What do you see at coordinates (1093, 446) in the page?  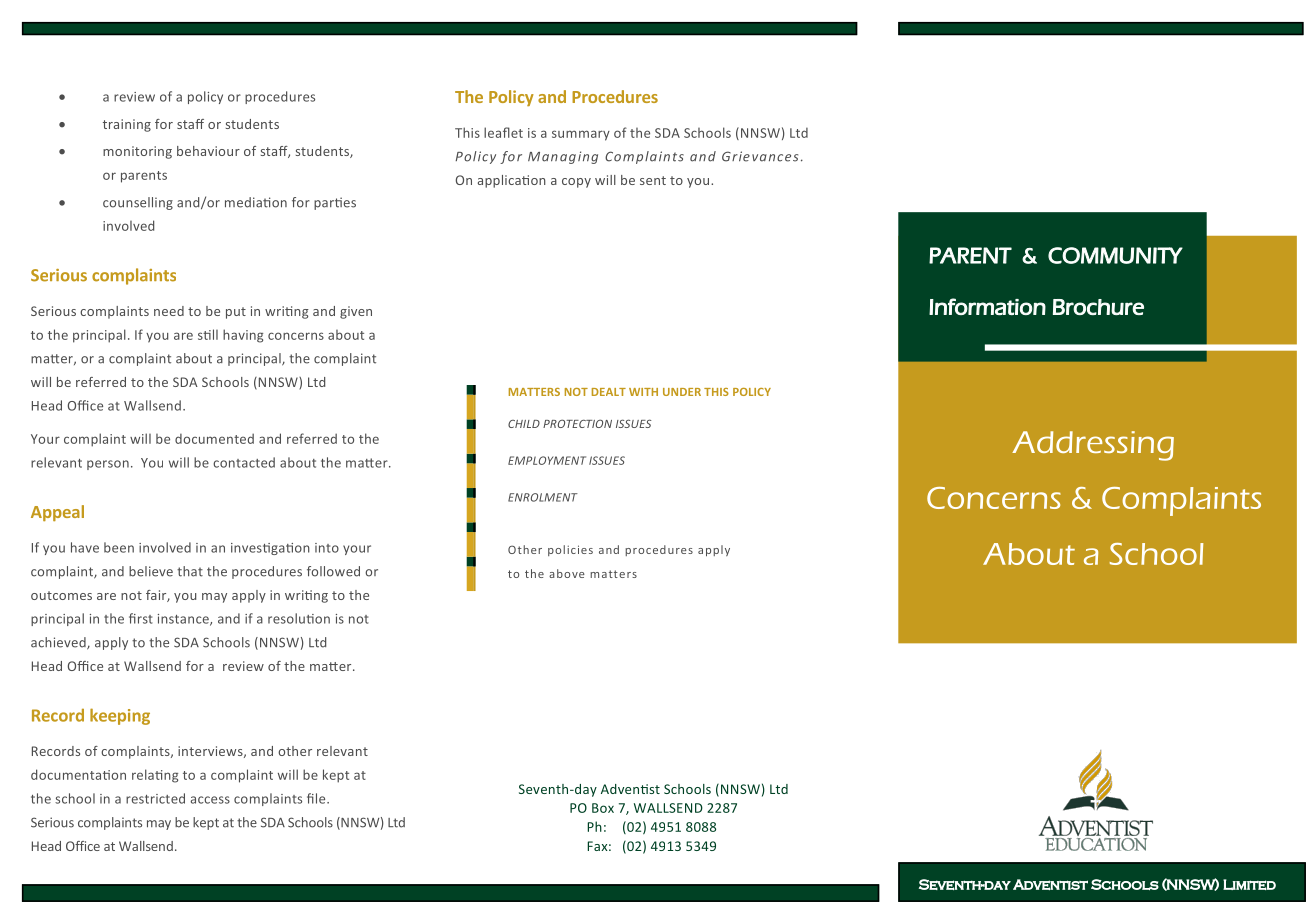 I see `Addressing` at bounding box center [1093, 446].
